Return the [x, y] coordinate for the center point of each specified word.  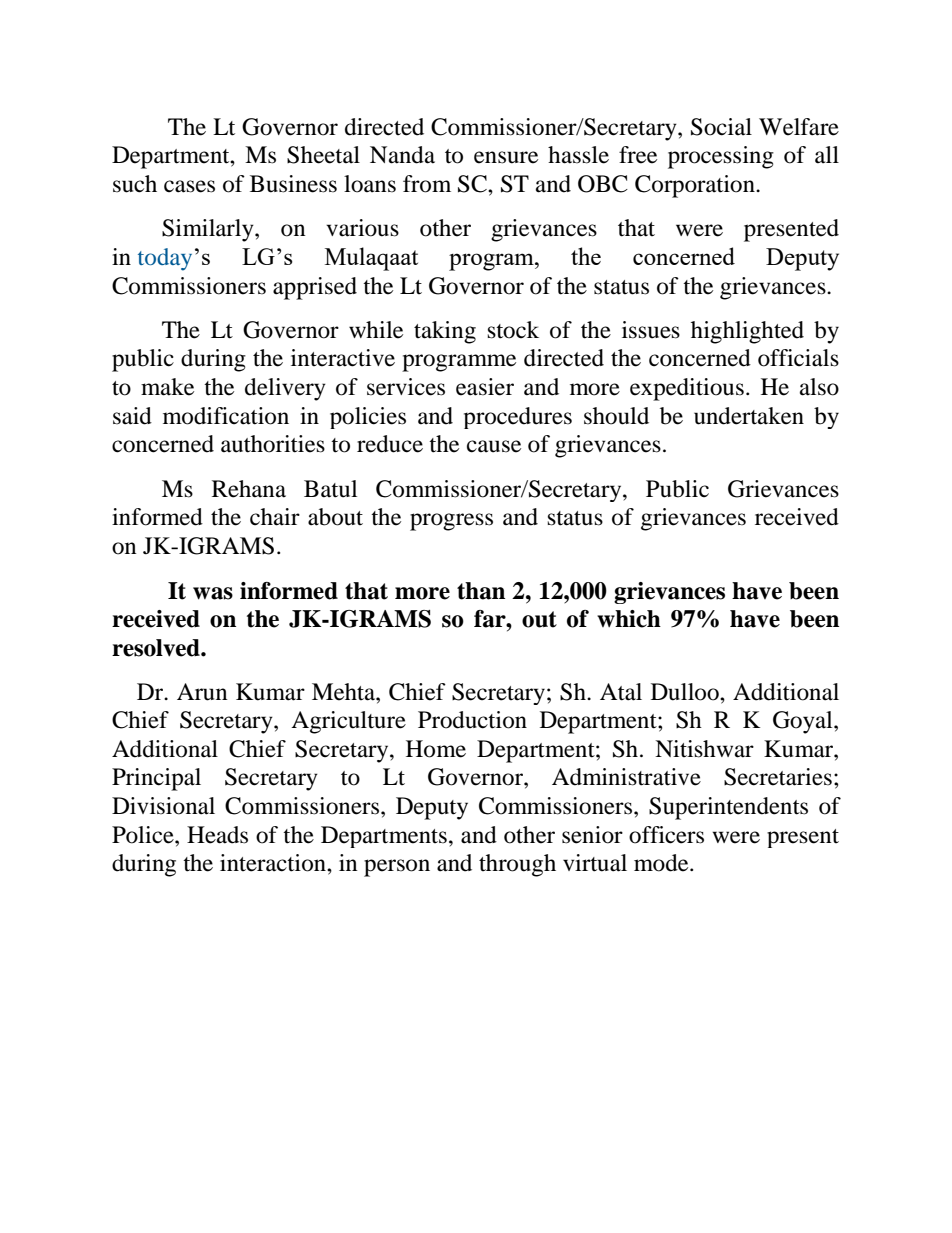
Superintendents [728, 808]
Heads [217, 835]
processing [721, 157]
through [517, 865]
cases [189, 186]
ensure [506, 157]
